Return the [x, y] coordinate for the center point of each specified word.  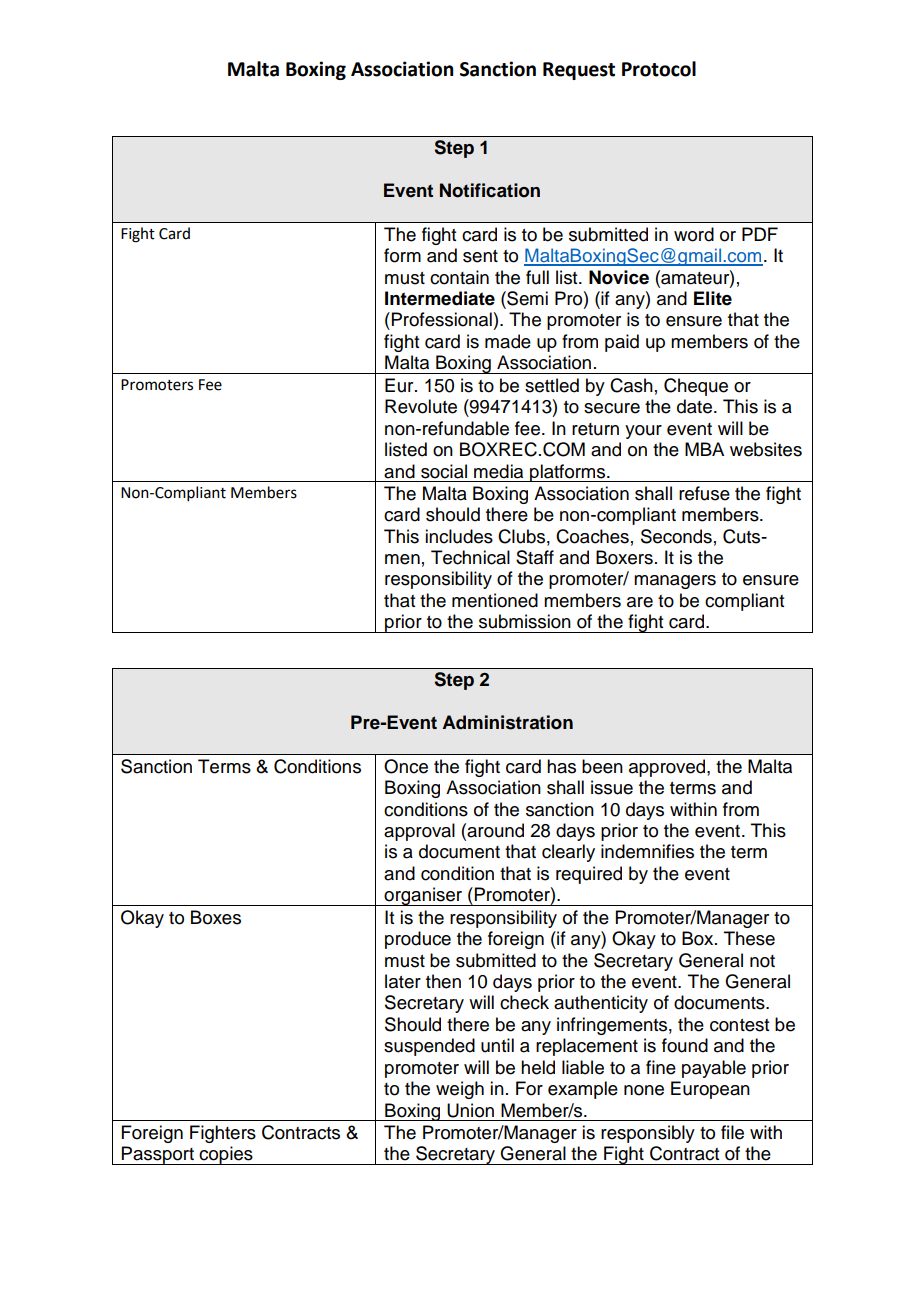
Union [470, 1110]
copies [226, 1155]
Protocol [659, 69]
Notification [490, 190]
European [710, 1090]
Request [579, 71]
